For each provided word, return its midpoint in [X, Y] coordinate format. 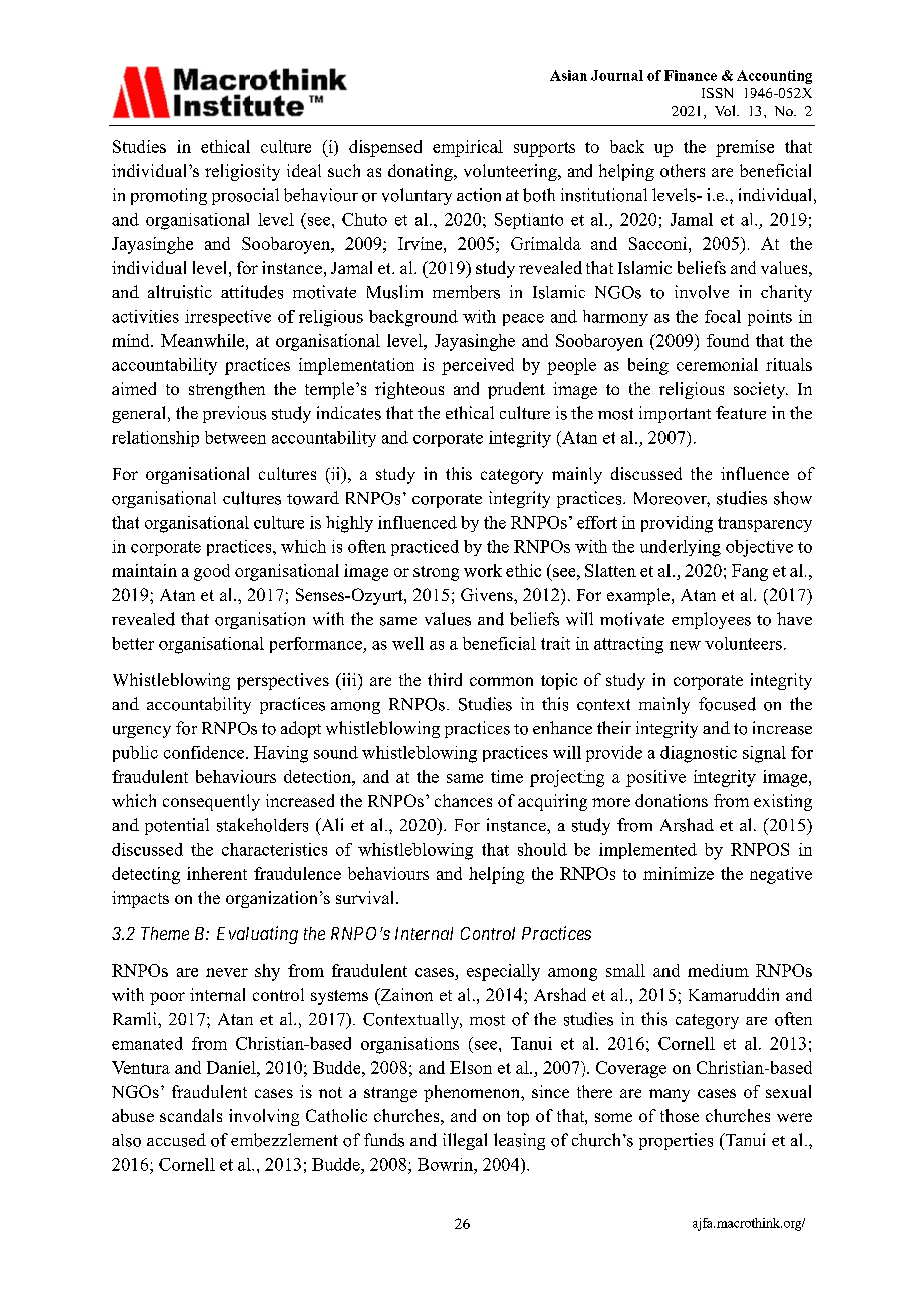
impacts [140, 899]
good [212, 572]
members [466, 292]
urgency [142, 732]
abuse [133, 1115]
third [445, 679]
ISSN [717, 93]
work [483, 570]
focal [723, 316]
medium [718, 970]
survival [366, 897]
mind [132, 340]
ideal [304, 170]
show [793, 498]
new [685, 645]
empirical [468, 148]
